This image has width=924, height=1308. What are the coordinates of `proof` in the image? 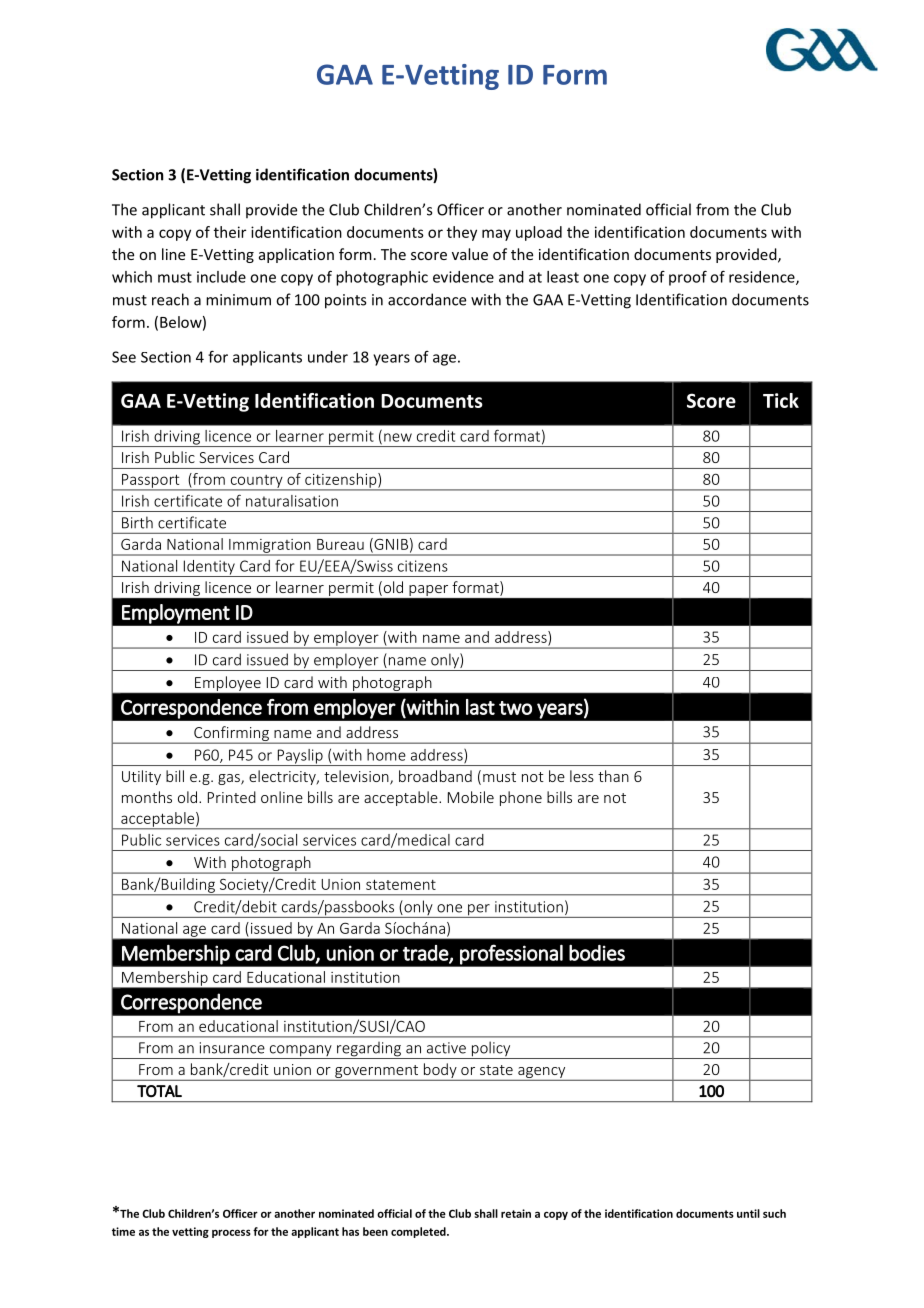 It's located at (688, 278).
